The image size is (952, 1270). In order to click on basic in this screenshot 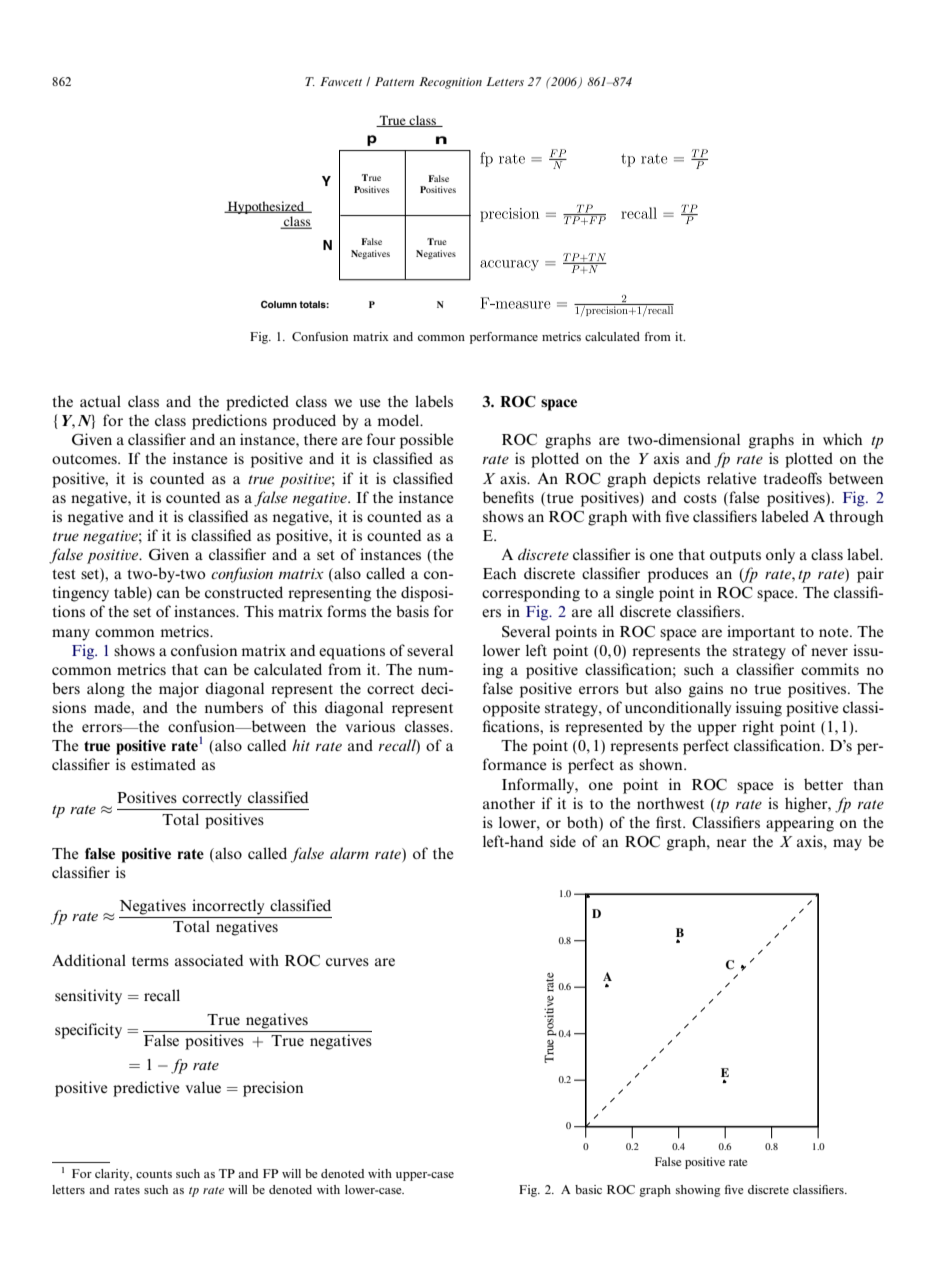, I will do `click(588, 1189)`.
